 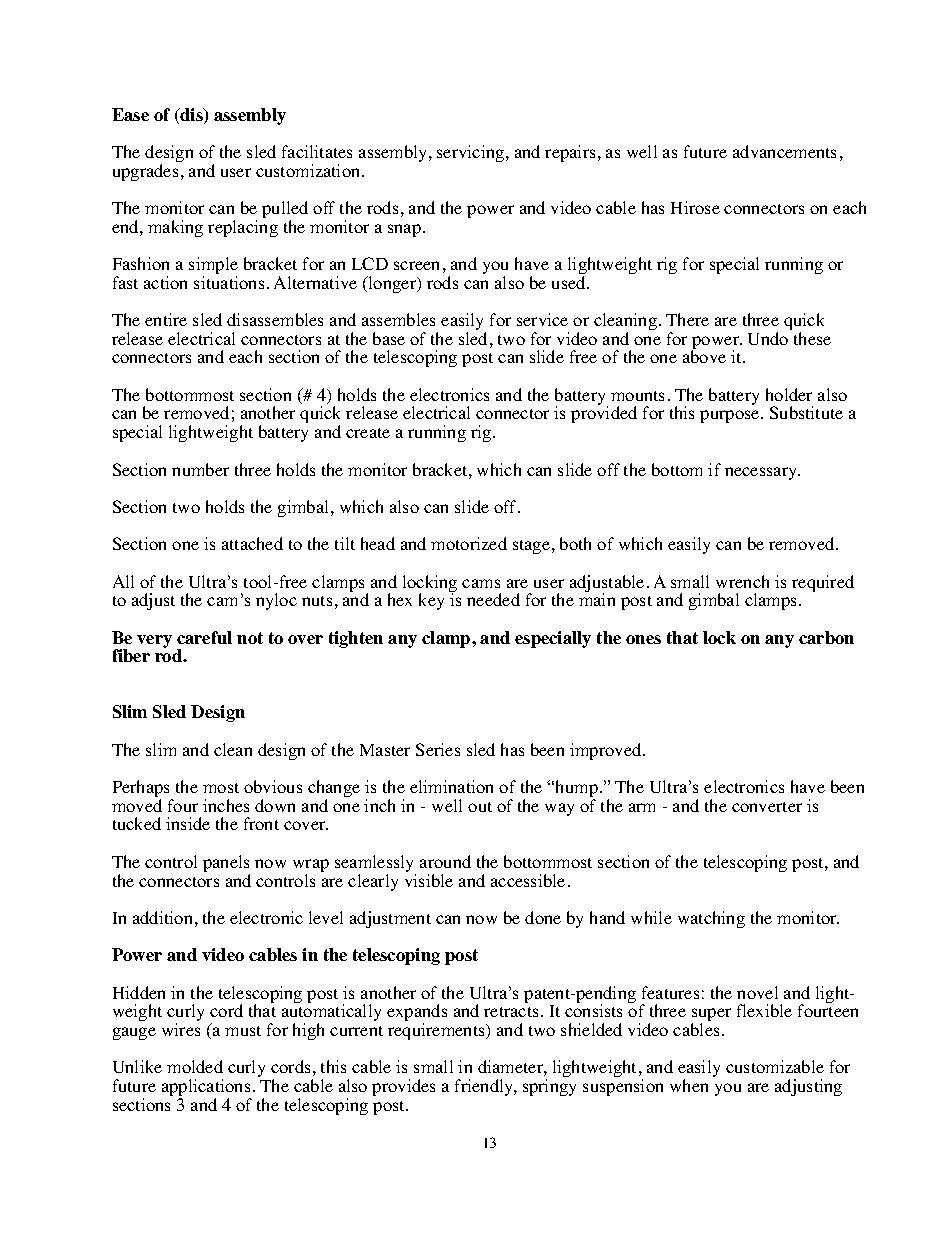 What do you see at coordinates (493, 599) in the screenshot?
I see `needed` at bounding box center [493, 599].
